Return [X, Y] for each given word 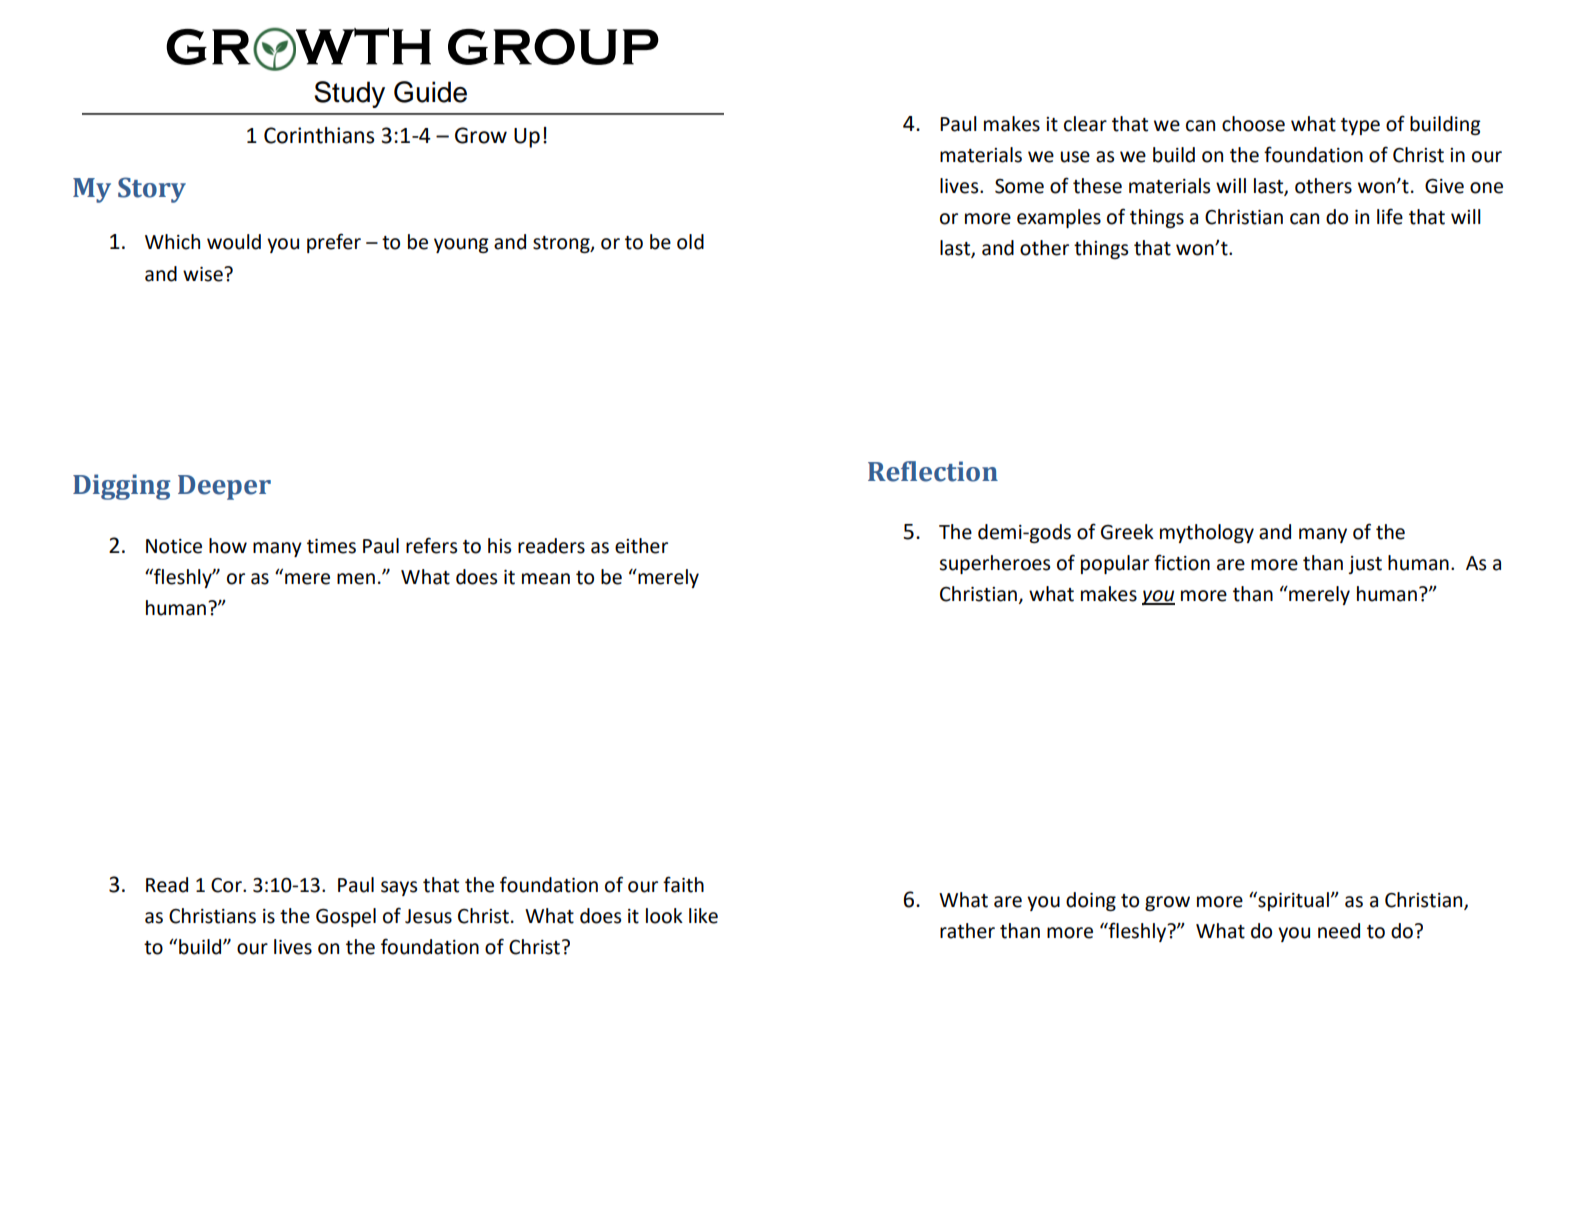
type [1360, 126]
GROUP [553, 47]
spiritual [1292, 901]
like [703, 916]
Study [349, 94]
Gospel [346, 917]
